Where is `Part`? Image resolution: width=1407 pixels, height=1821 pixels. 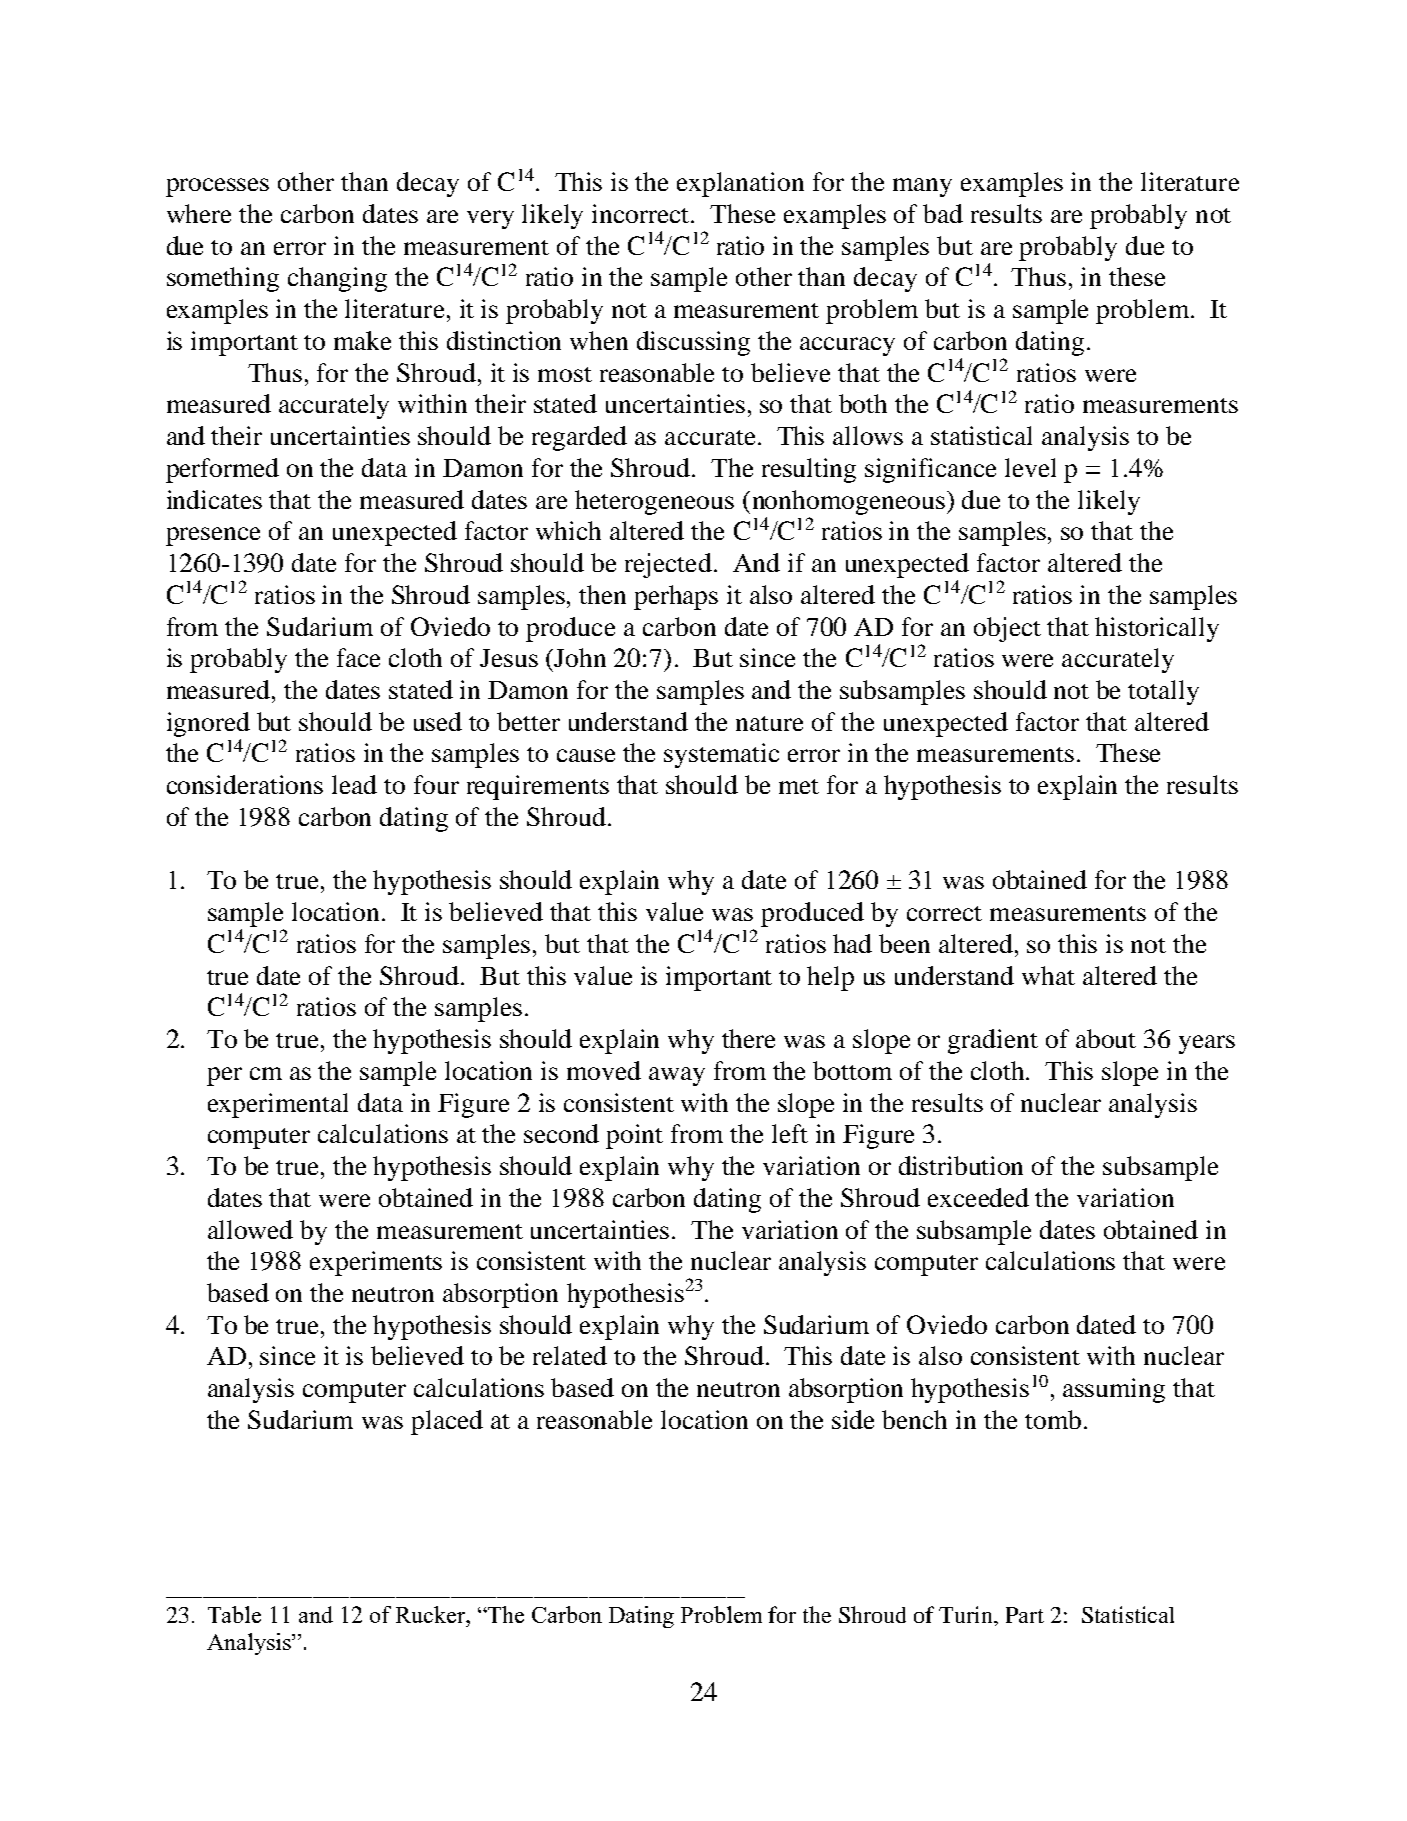
Part is located at coordinates (1025, 1615).
